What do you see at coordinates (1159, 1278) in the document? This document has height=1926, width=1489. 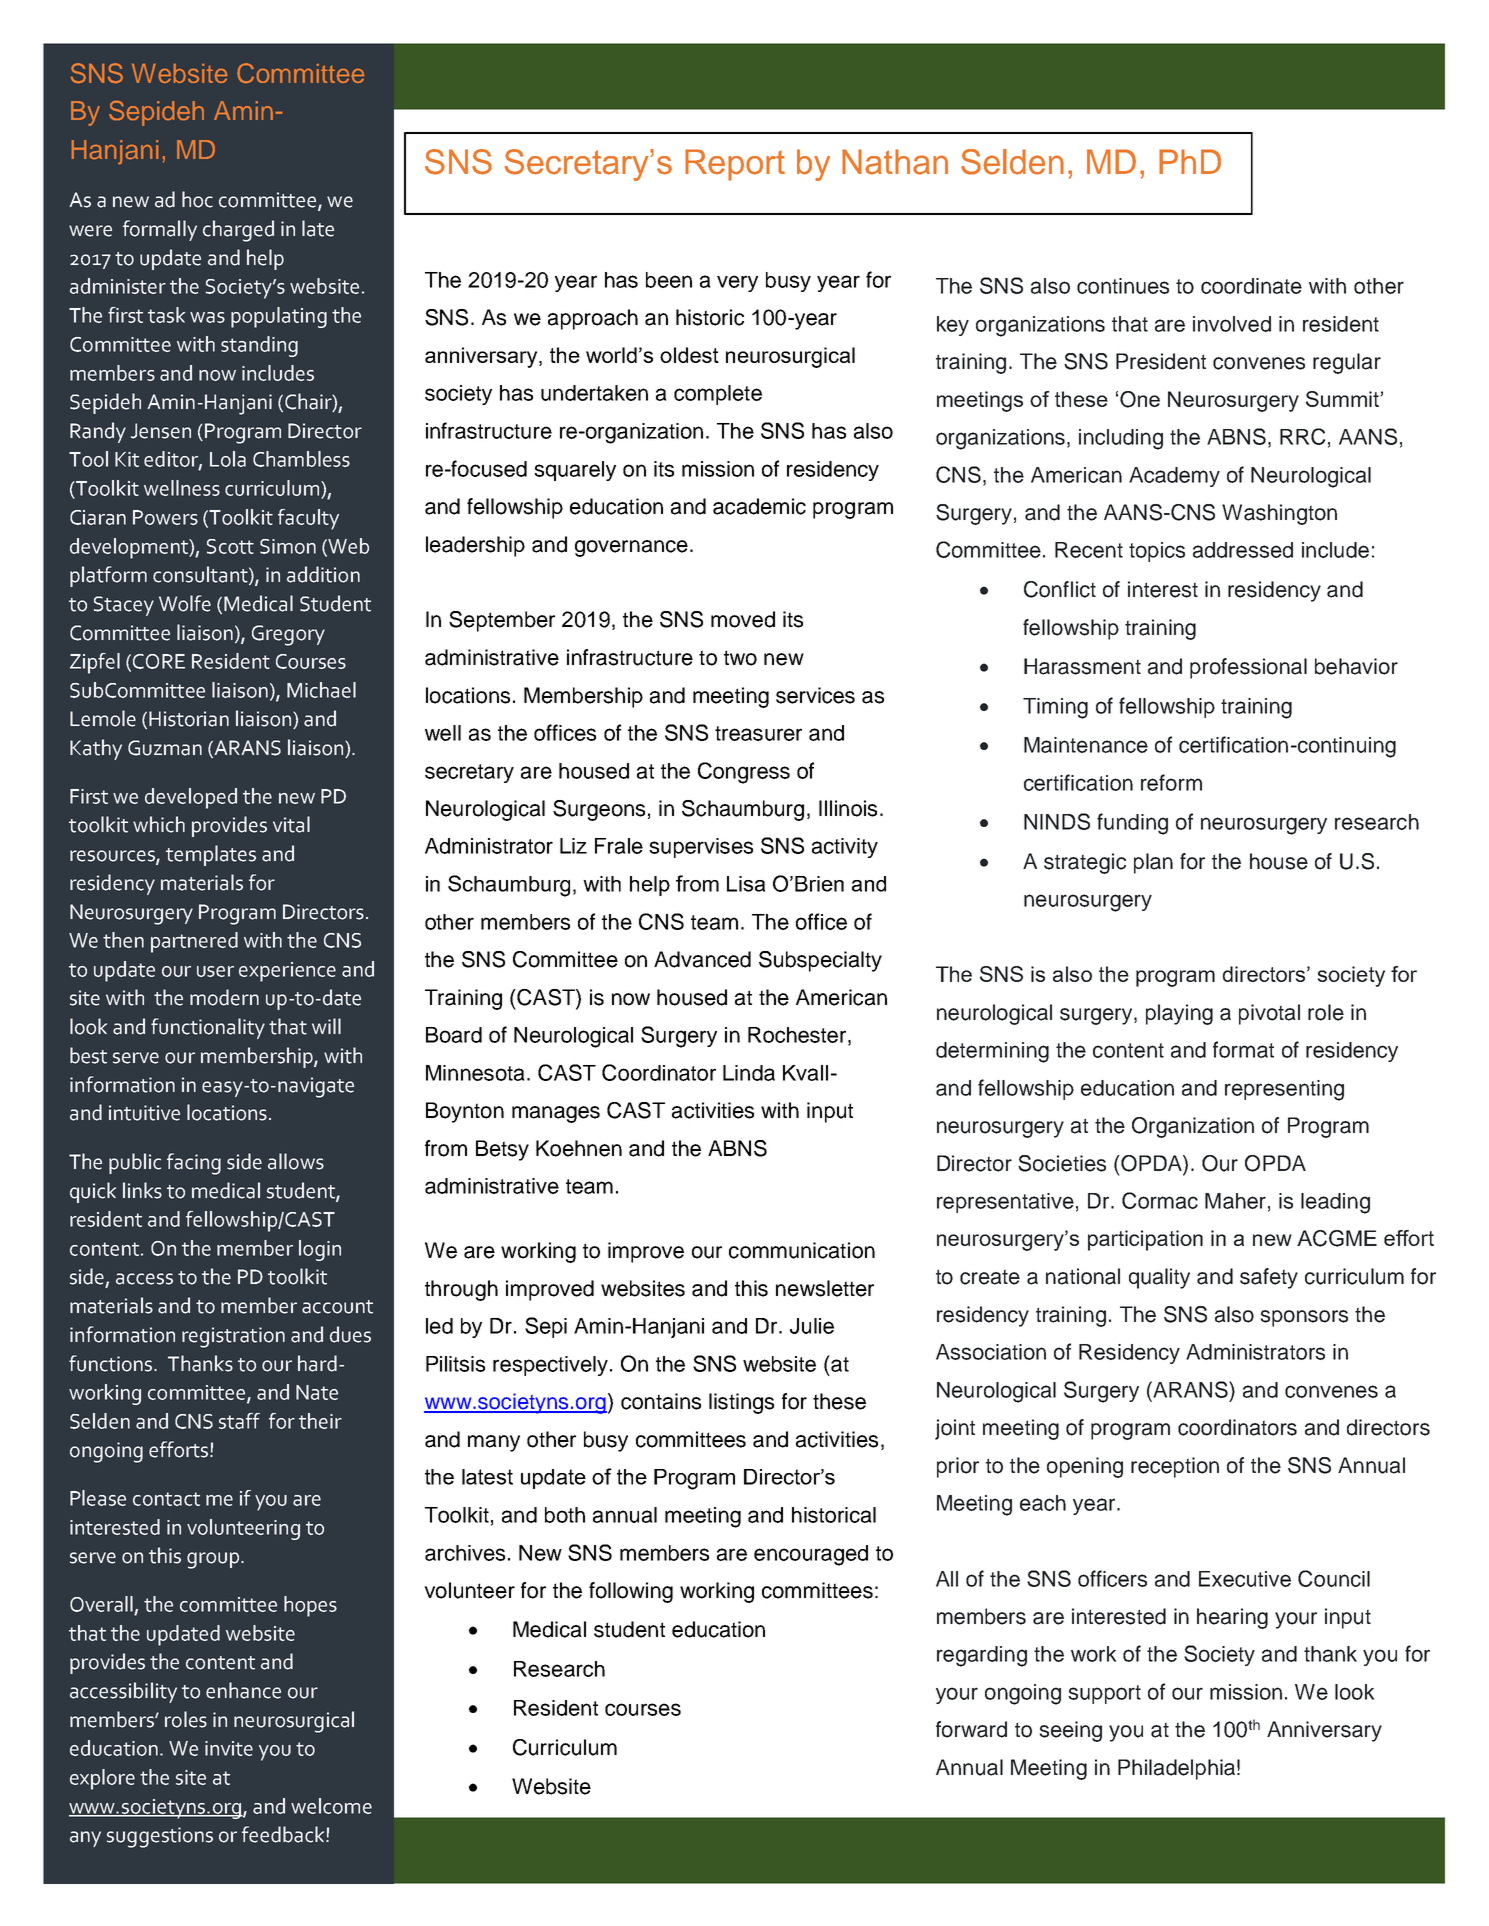 I see `quality` at bounding box center [1159, 1278].
